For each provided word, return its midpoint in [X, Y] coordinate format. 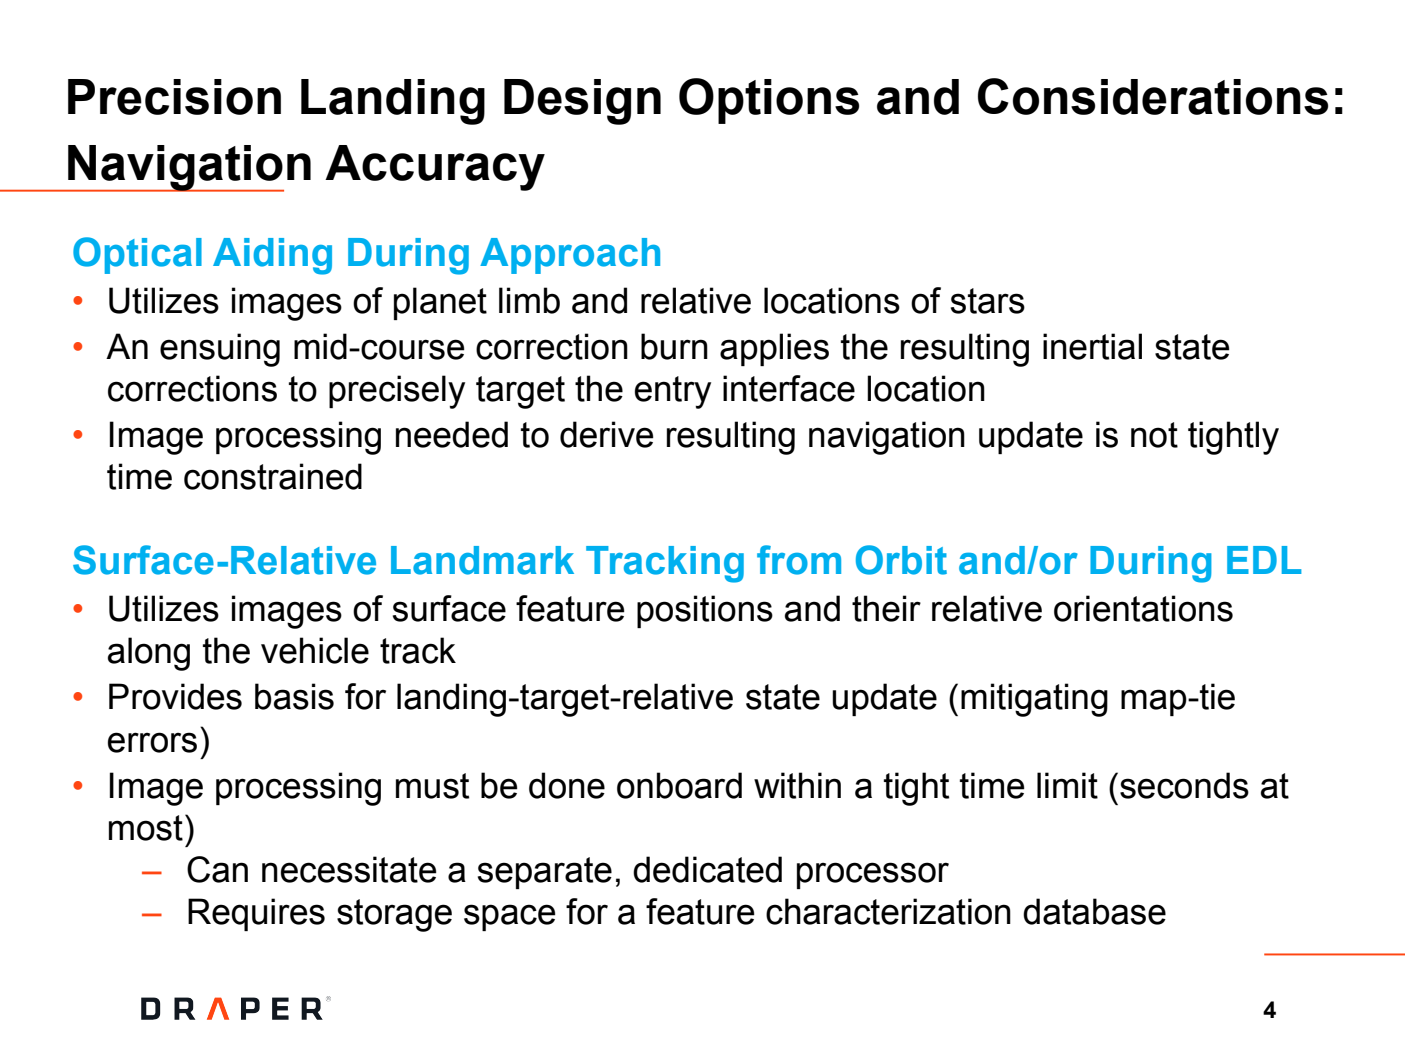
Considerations [1153, 96]
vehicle [315, 650]
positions [705, 611]
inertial [1092, 346]
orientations [1143, 608]
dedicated [707, 869]
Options [769, 101]
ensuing [220, 350]
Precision [174, 97]
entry [673, 392]
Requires [256, 914]
